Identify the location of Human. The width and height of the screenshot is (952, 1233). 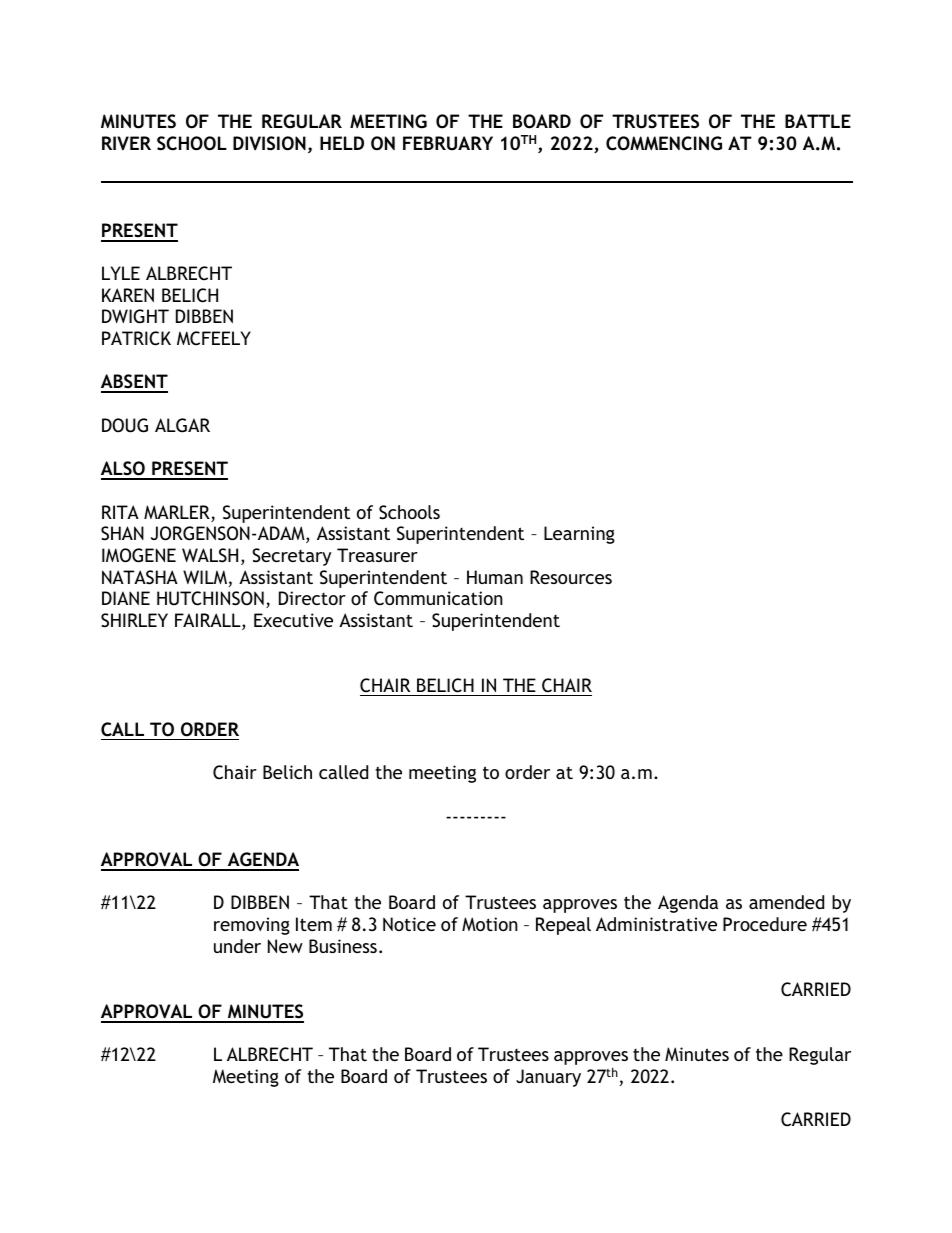
(495, 577).
